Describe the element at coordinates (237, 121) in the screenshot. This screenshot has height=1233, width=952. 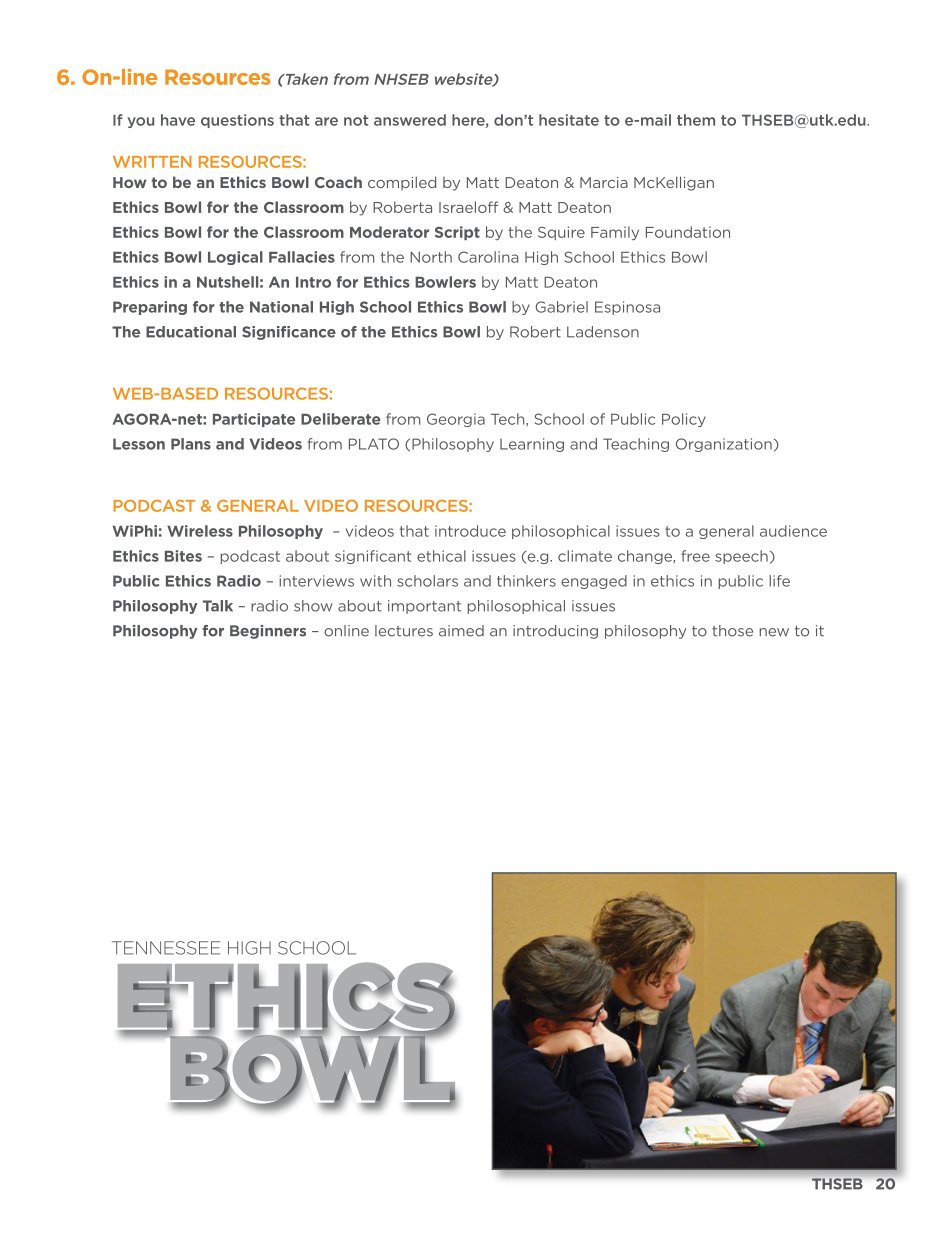
I see `questions` at that location.
